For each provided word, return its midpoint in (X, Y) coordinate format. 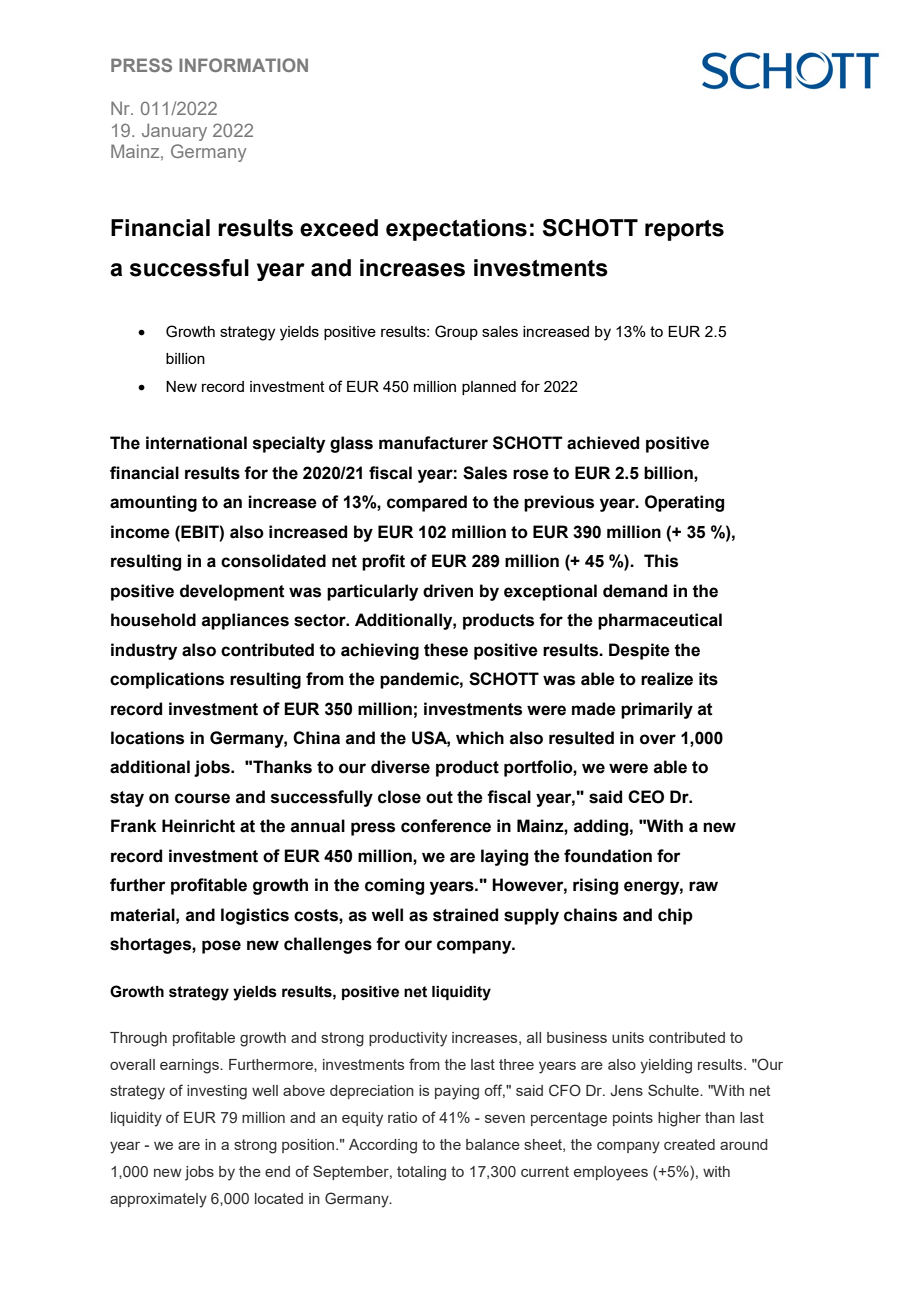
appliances (245, 621)
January (174, 132)
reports (684, 230)
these (446, 650)
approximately (158, 1200)
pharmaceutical (660, 621)
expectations (456, 230)
